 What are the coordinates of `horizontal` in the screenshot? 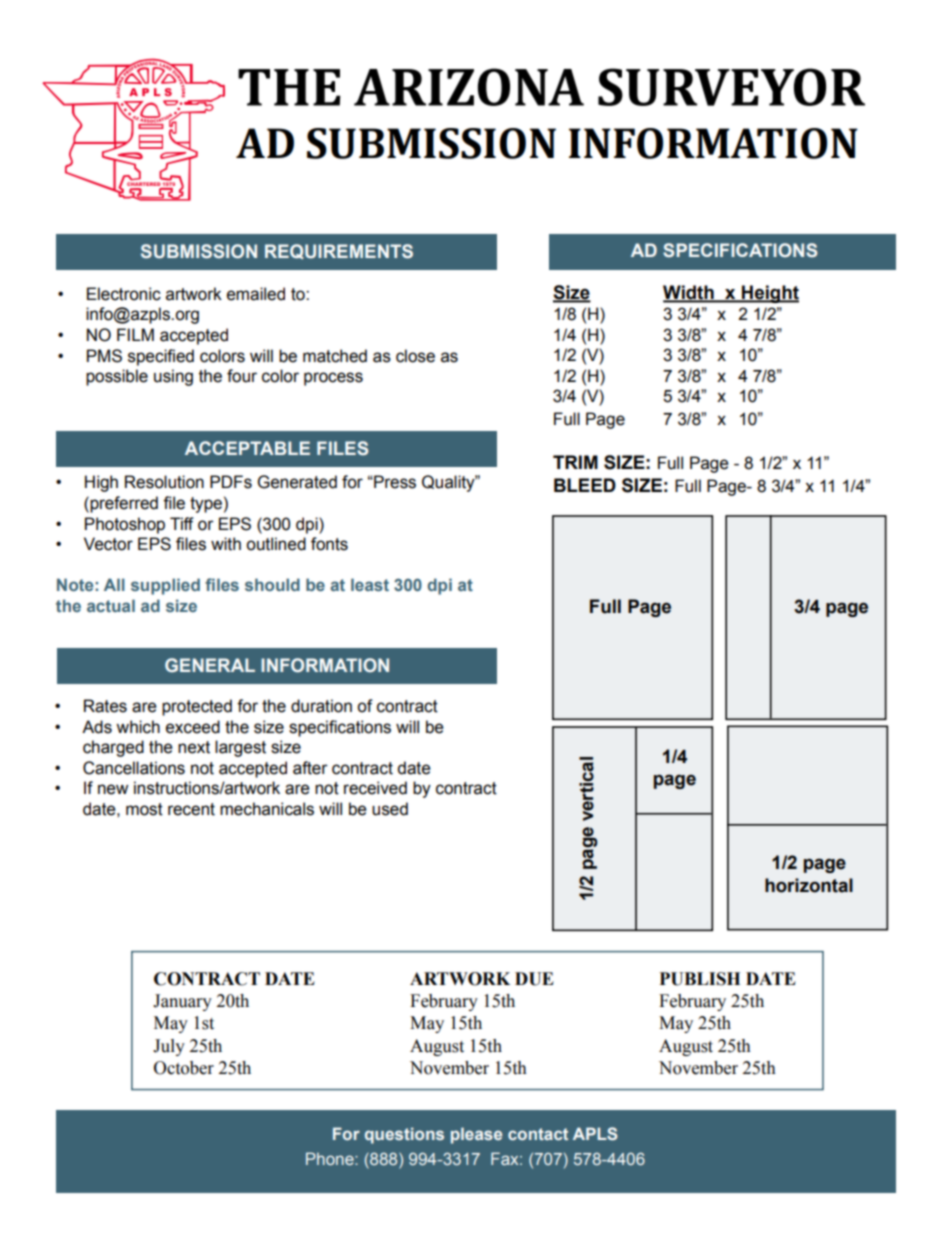 It's located at (809, 885).
